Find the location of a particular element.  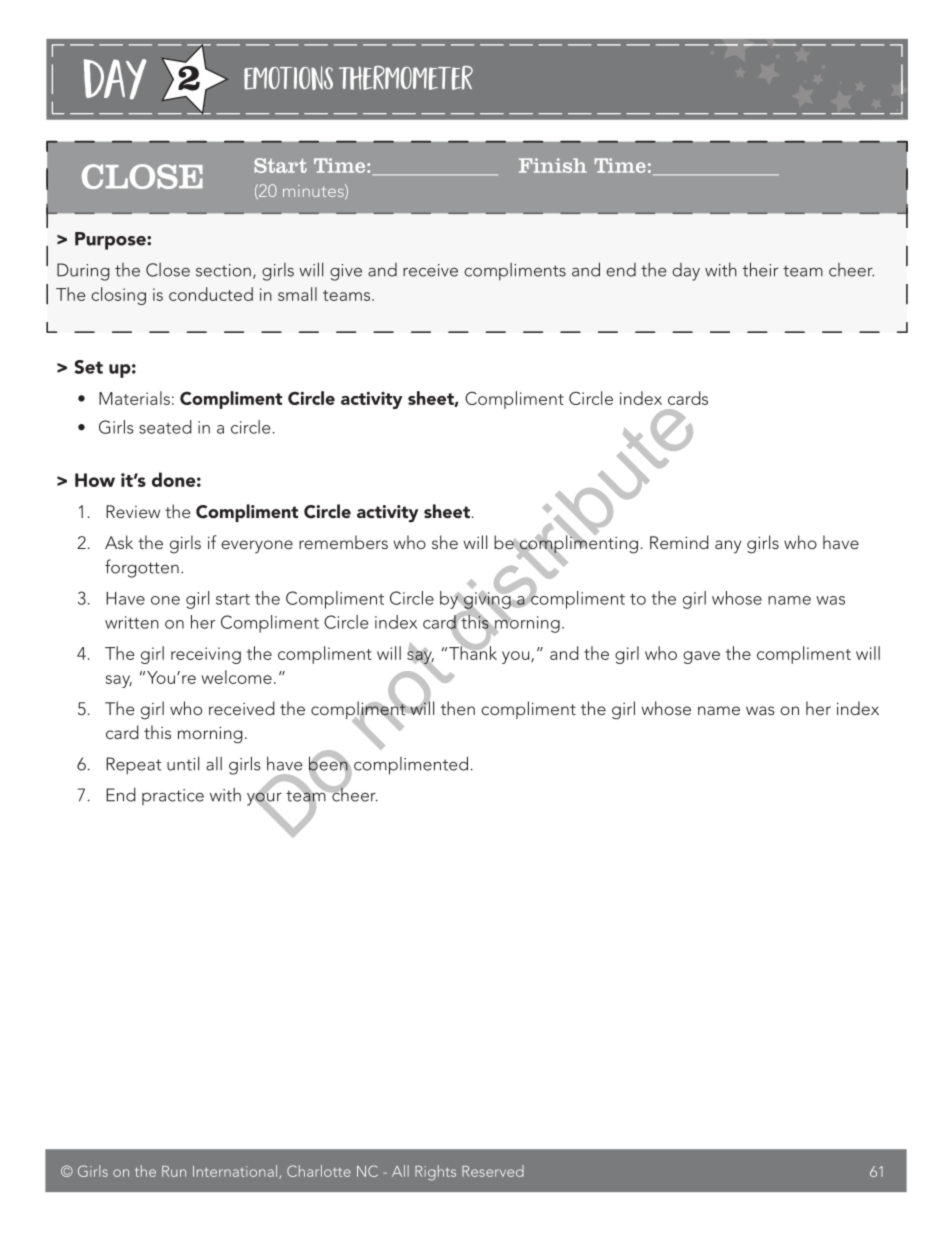

give is located at coordinates (346, 272).
